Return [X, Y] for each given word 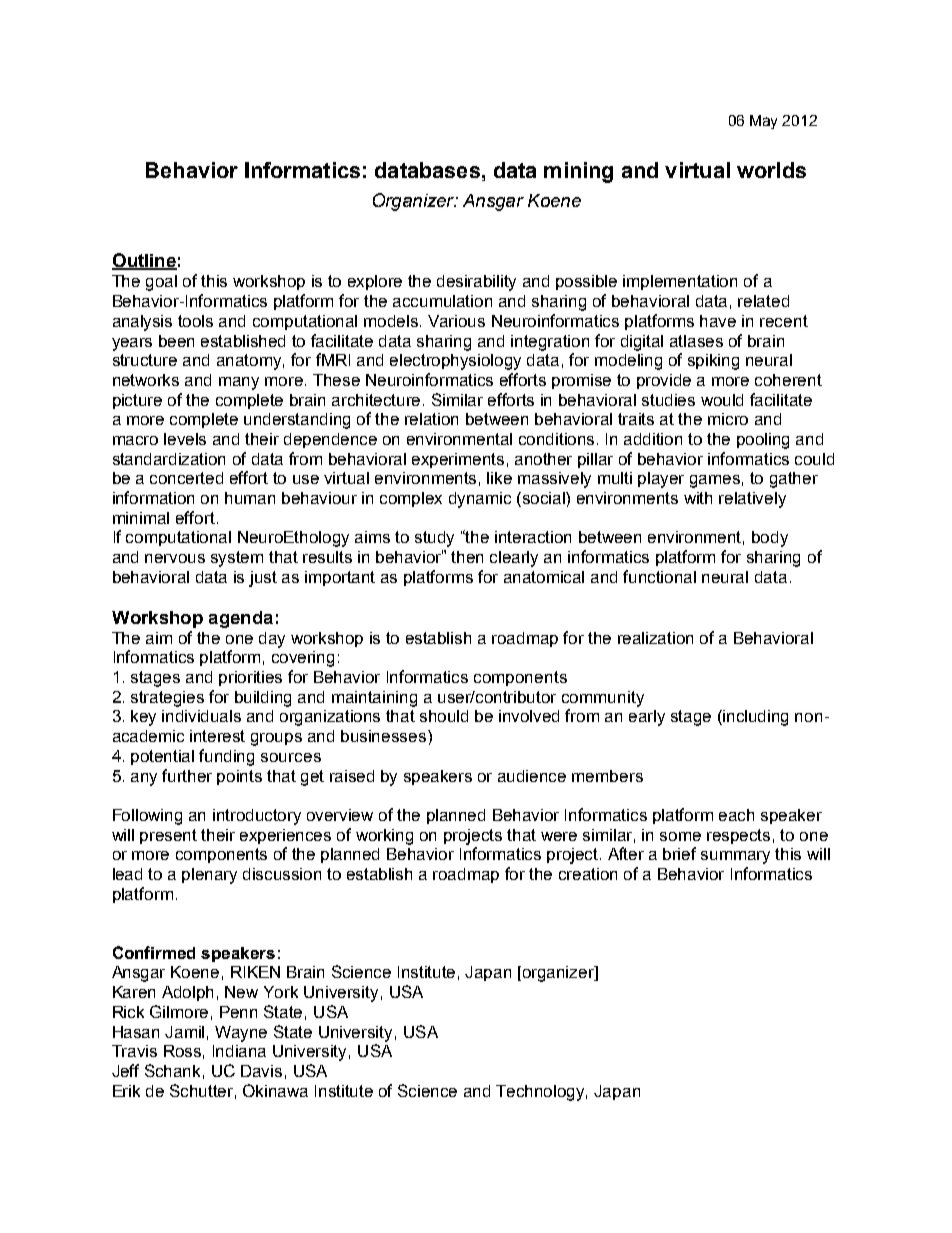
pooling [763, 441]
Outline [144, 261]
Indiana [239, 1051]
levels [185, 439]
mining [578, 172]
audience [532, 776]
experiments [458, 460]
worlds [771, 170]
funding [226, 757]
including [755, 718]
